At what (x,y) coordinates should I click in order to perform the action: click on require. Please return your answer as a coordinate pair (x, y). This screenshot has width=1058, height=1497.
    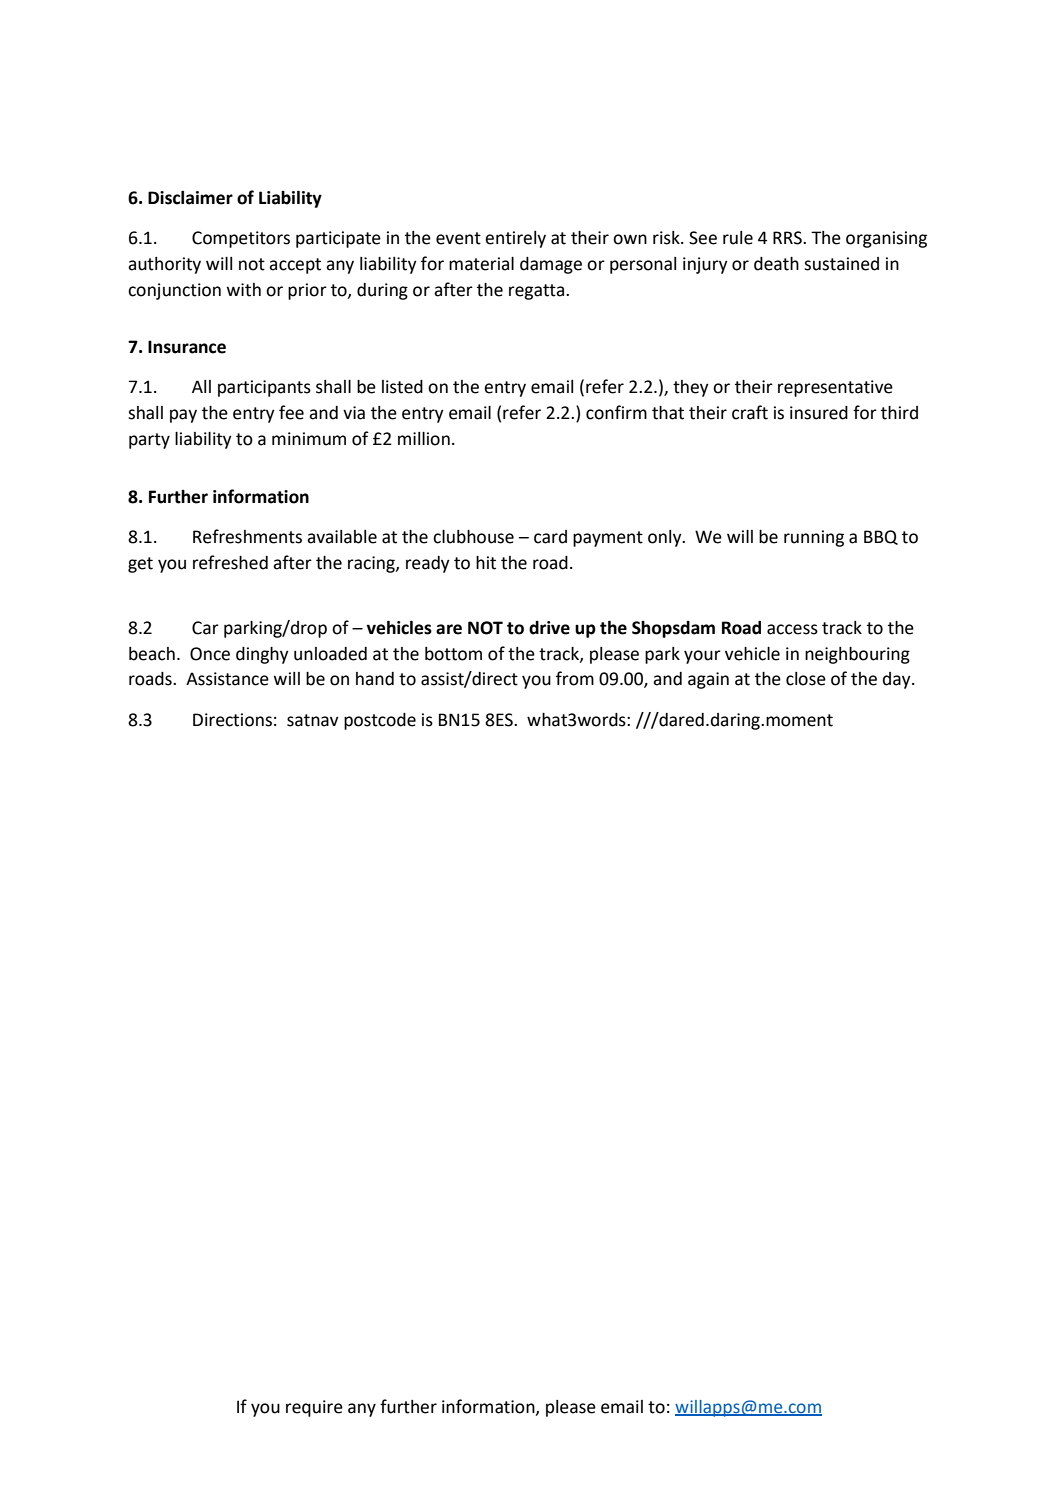
    Looking at the image, I should click on (314, 1408).
